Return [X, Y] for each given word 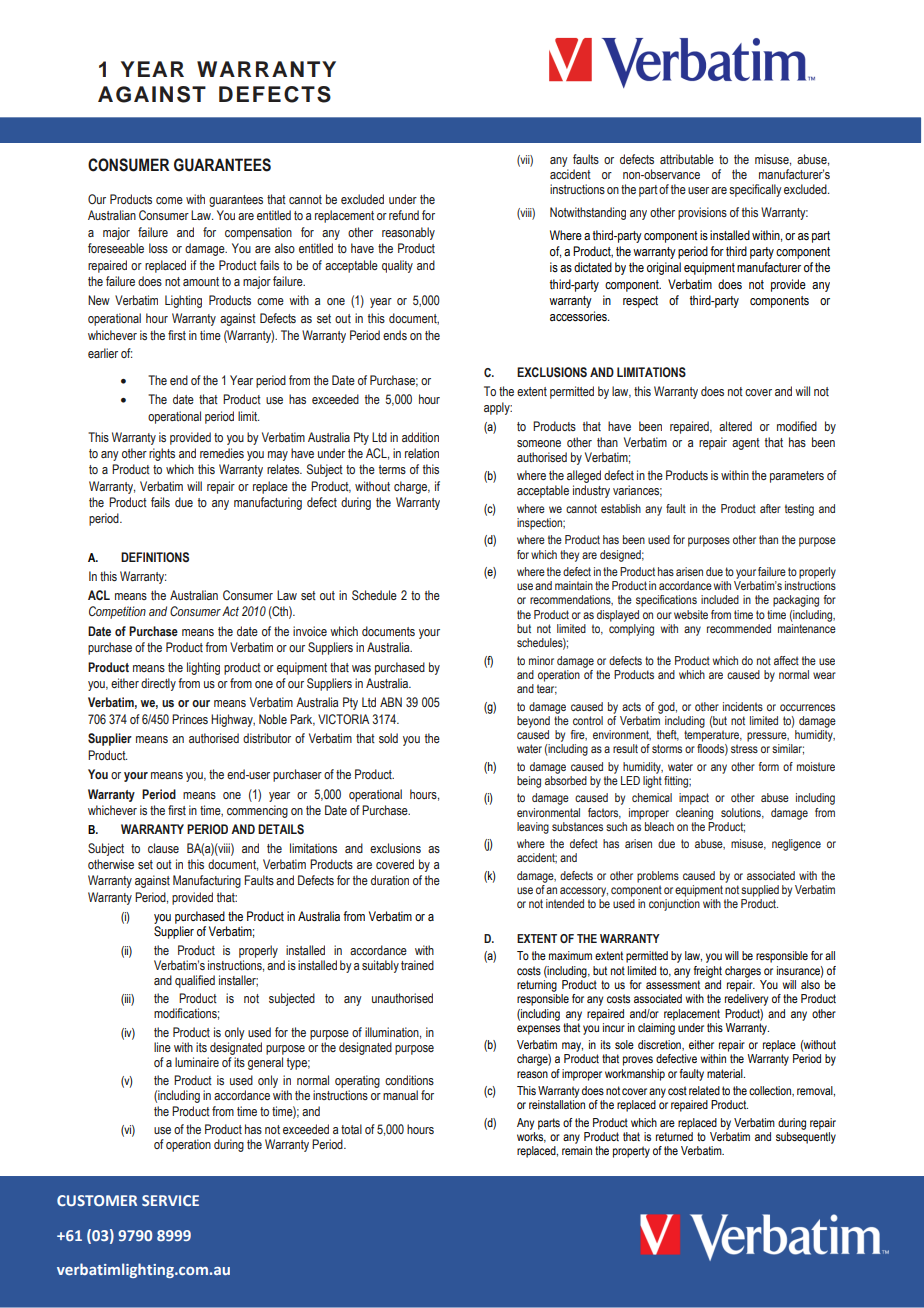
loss [158, 248]
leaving [533, 828]
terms [392, 469]
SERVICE [170, 1200]
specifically [755, 190]
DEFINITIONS [155, 557]
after [770, 508]
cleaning [694, 814]
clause [163, 848]
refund [404, 215]
